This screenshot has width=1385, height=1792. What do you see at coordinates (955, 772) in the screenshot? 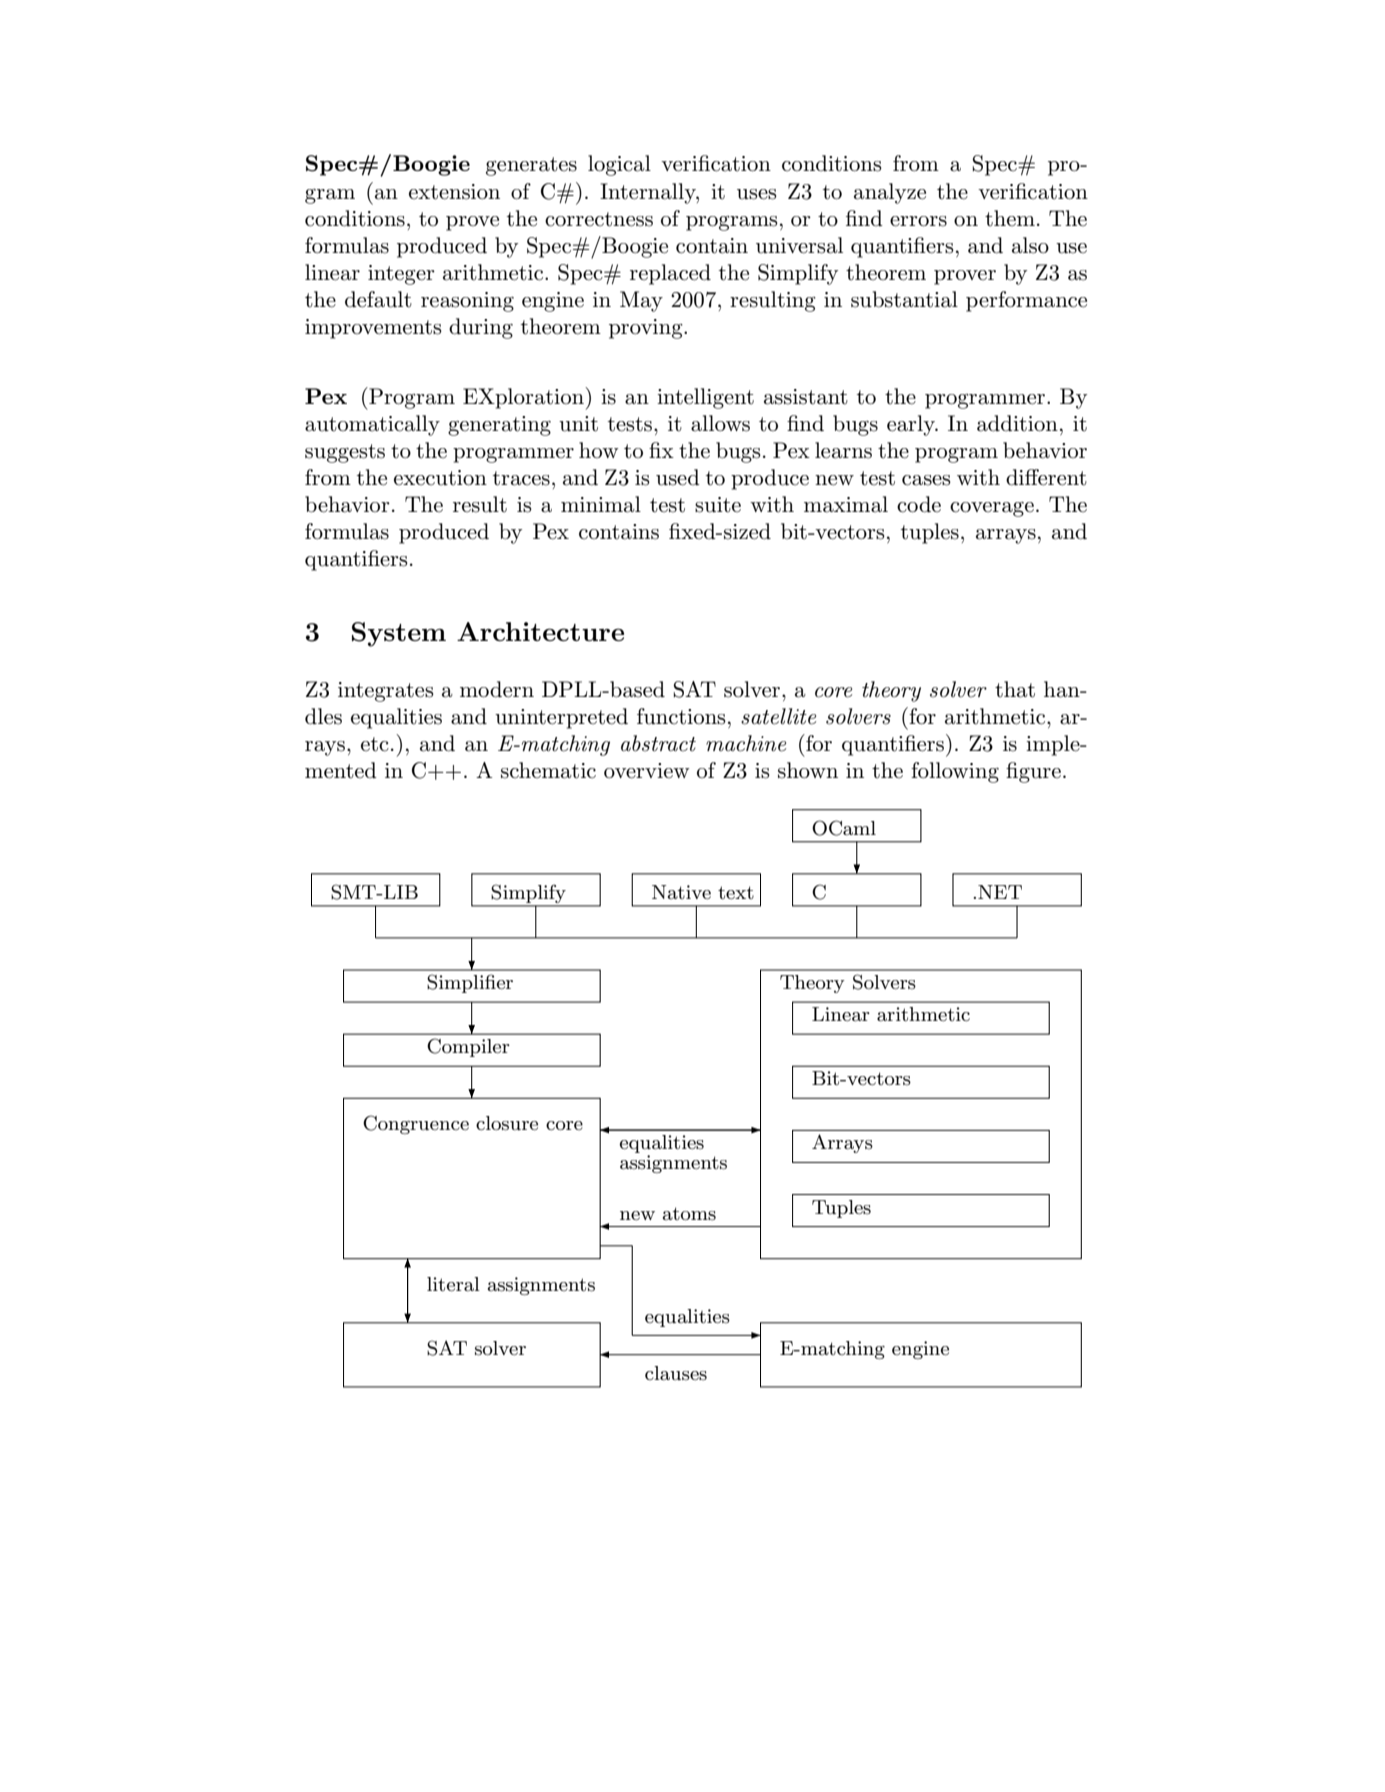
I see `following` at bounding box center [955, 772].
